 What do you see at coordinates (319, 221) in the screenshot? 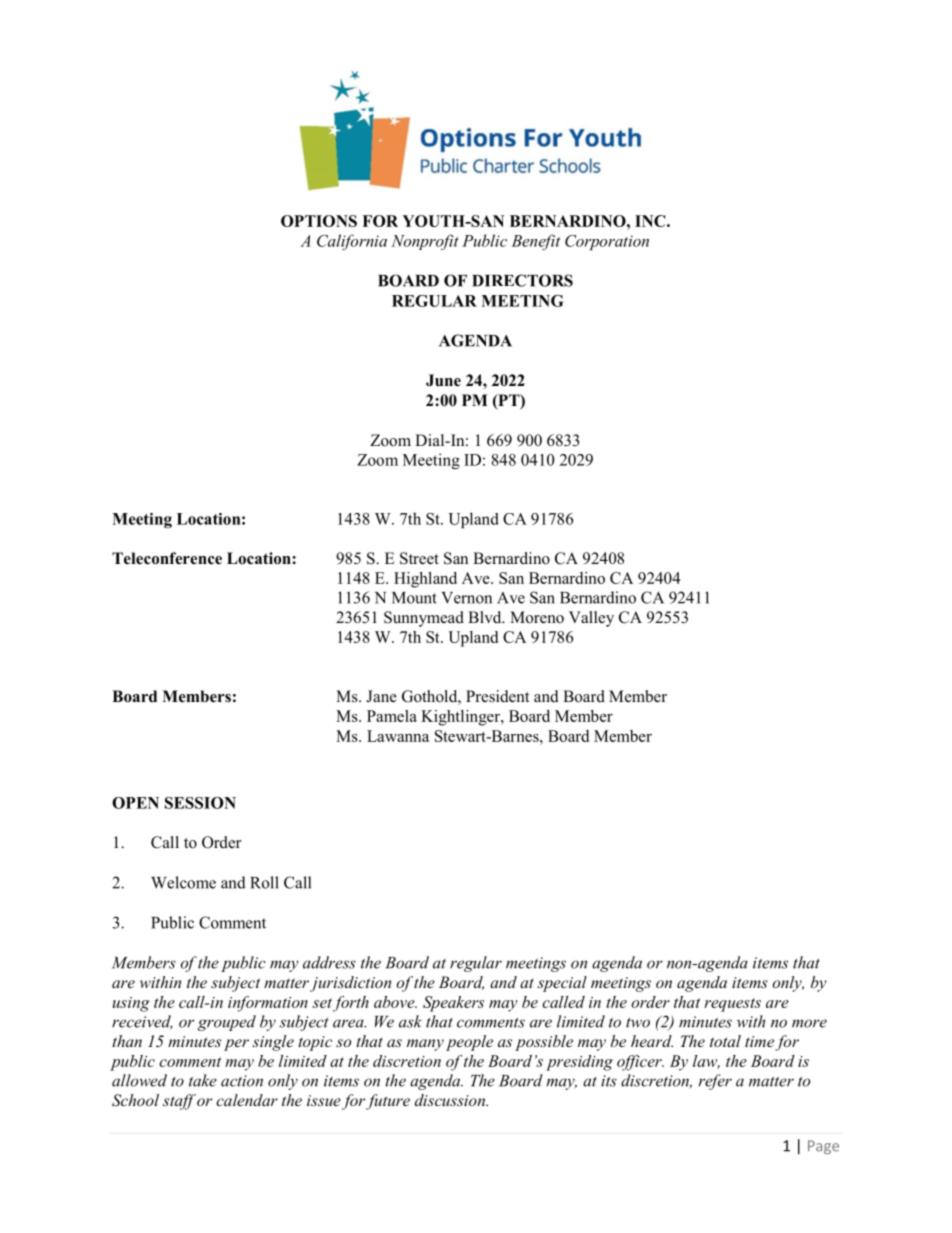
I see `OPTIONS` at bounding box center [319, 221].
